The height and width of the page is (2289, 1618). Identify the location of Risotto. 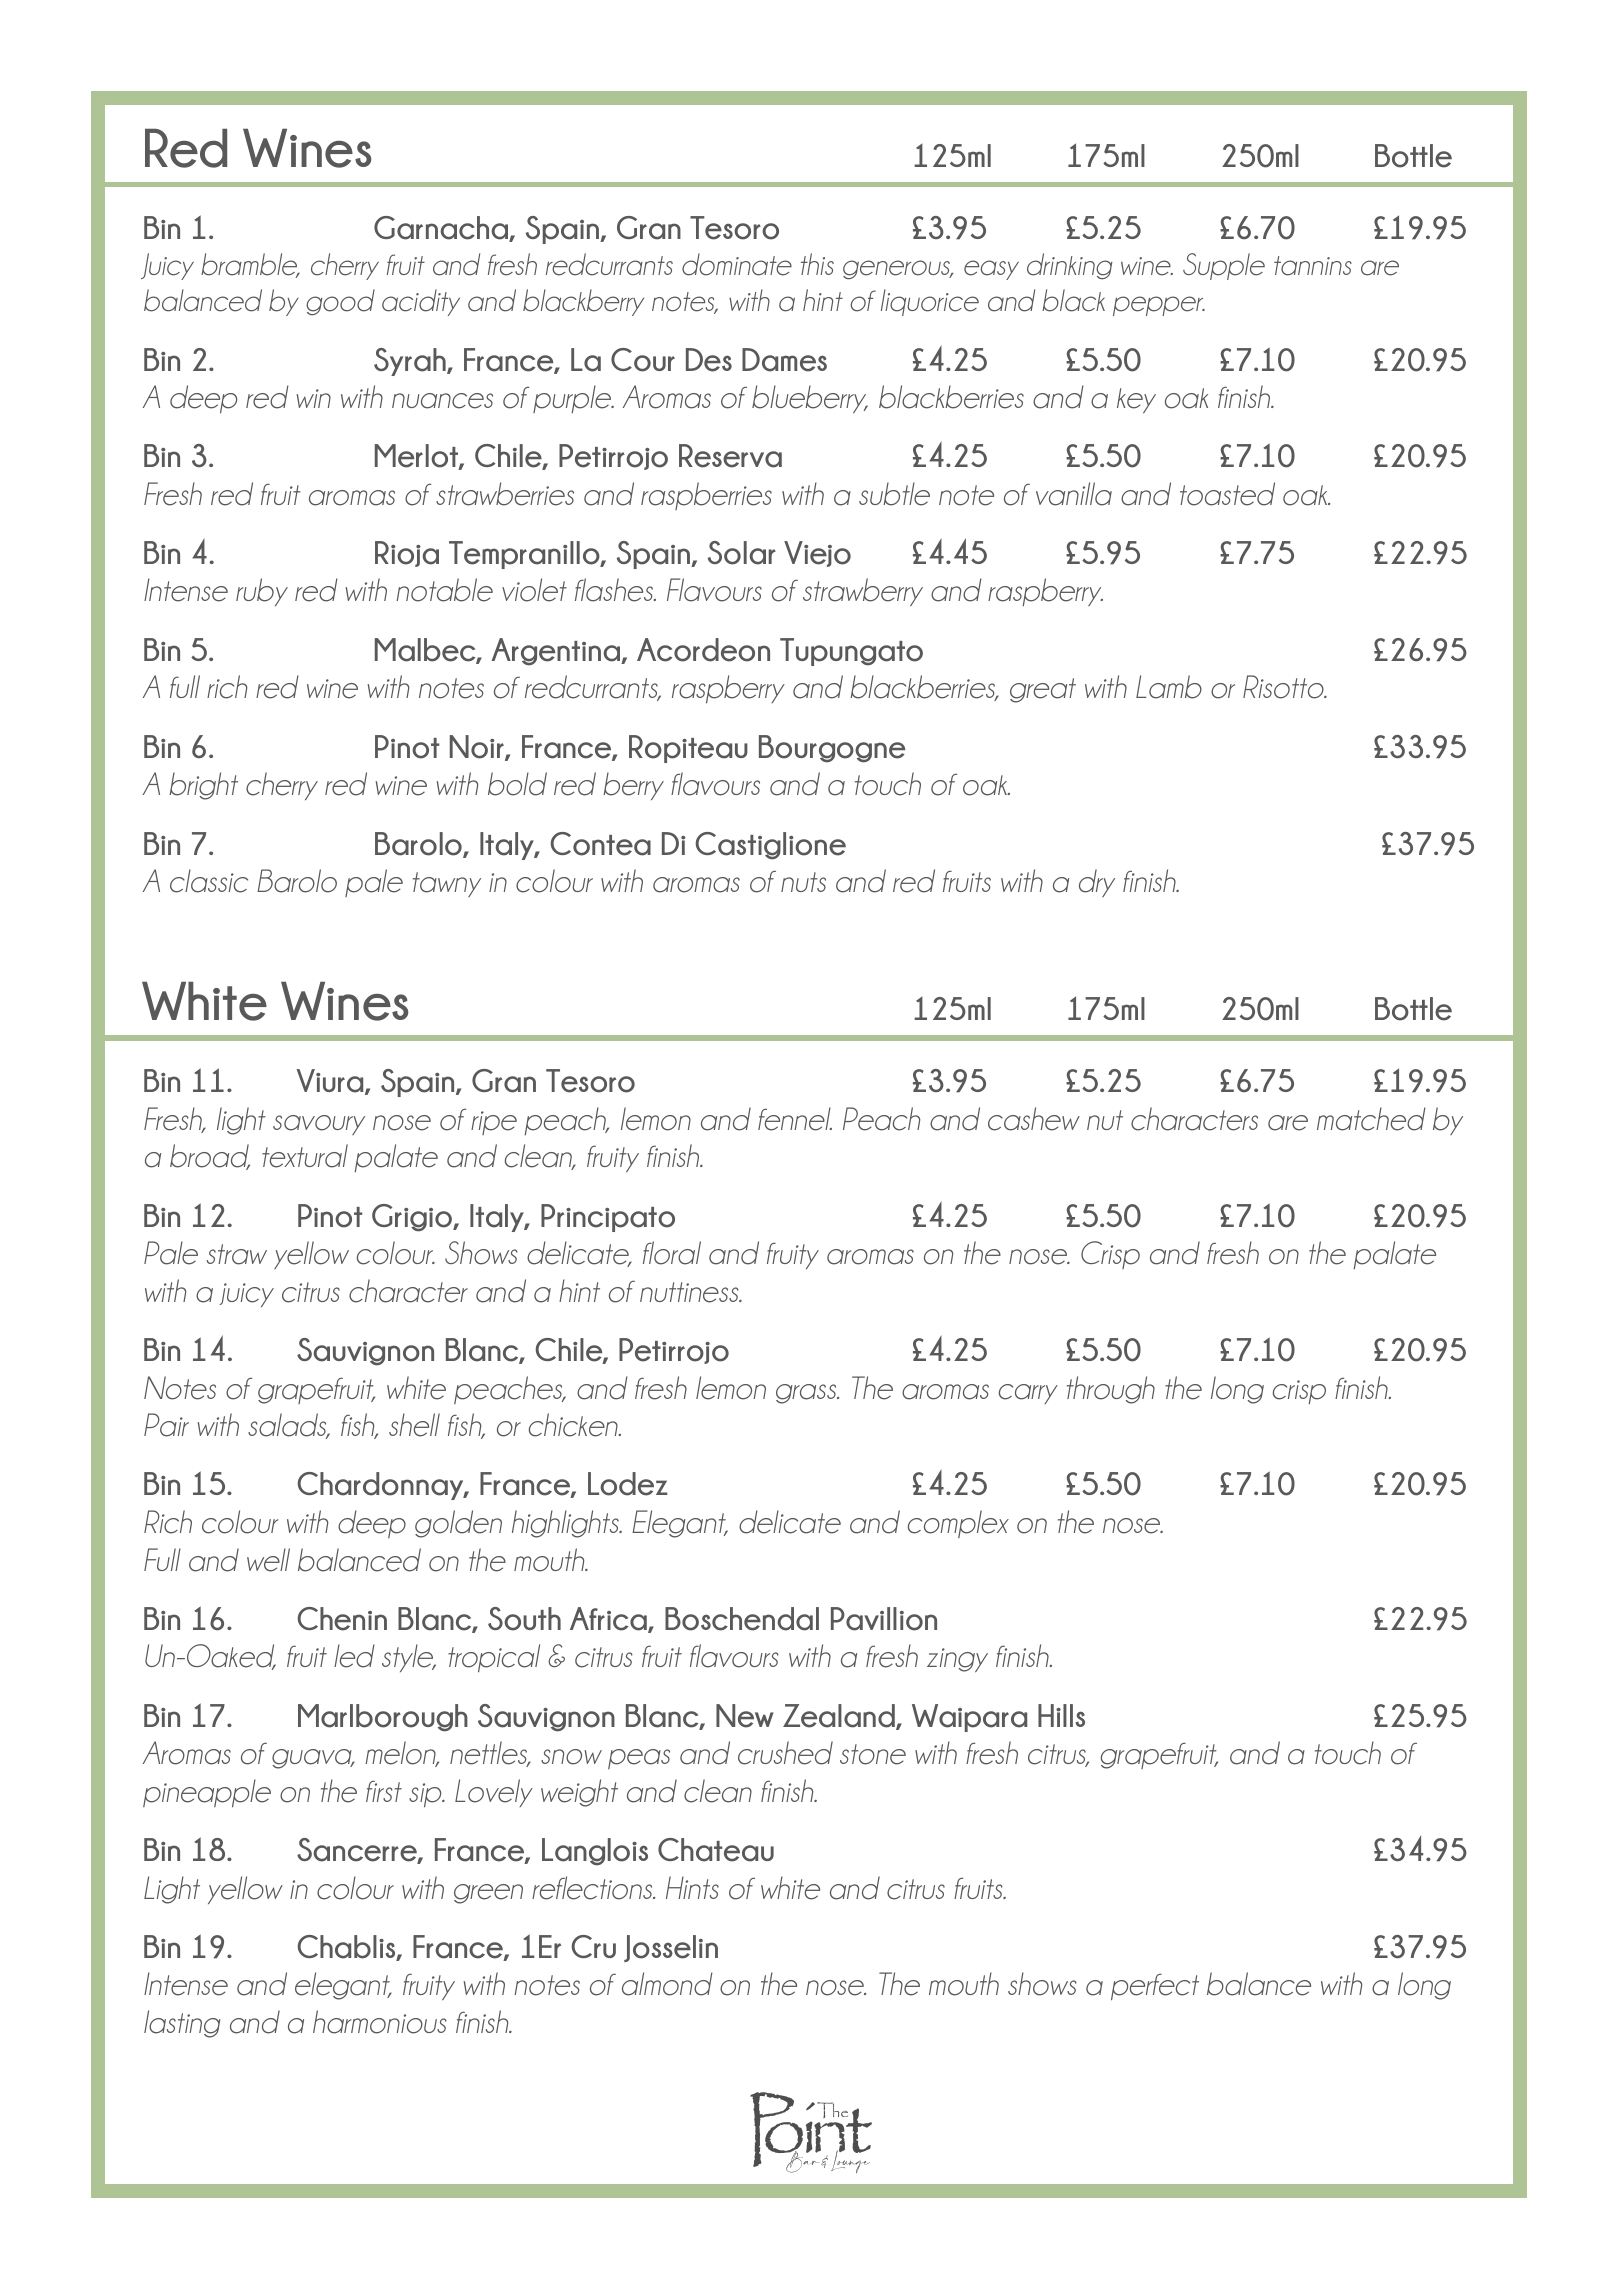
(1284, 687).
